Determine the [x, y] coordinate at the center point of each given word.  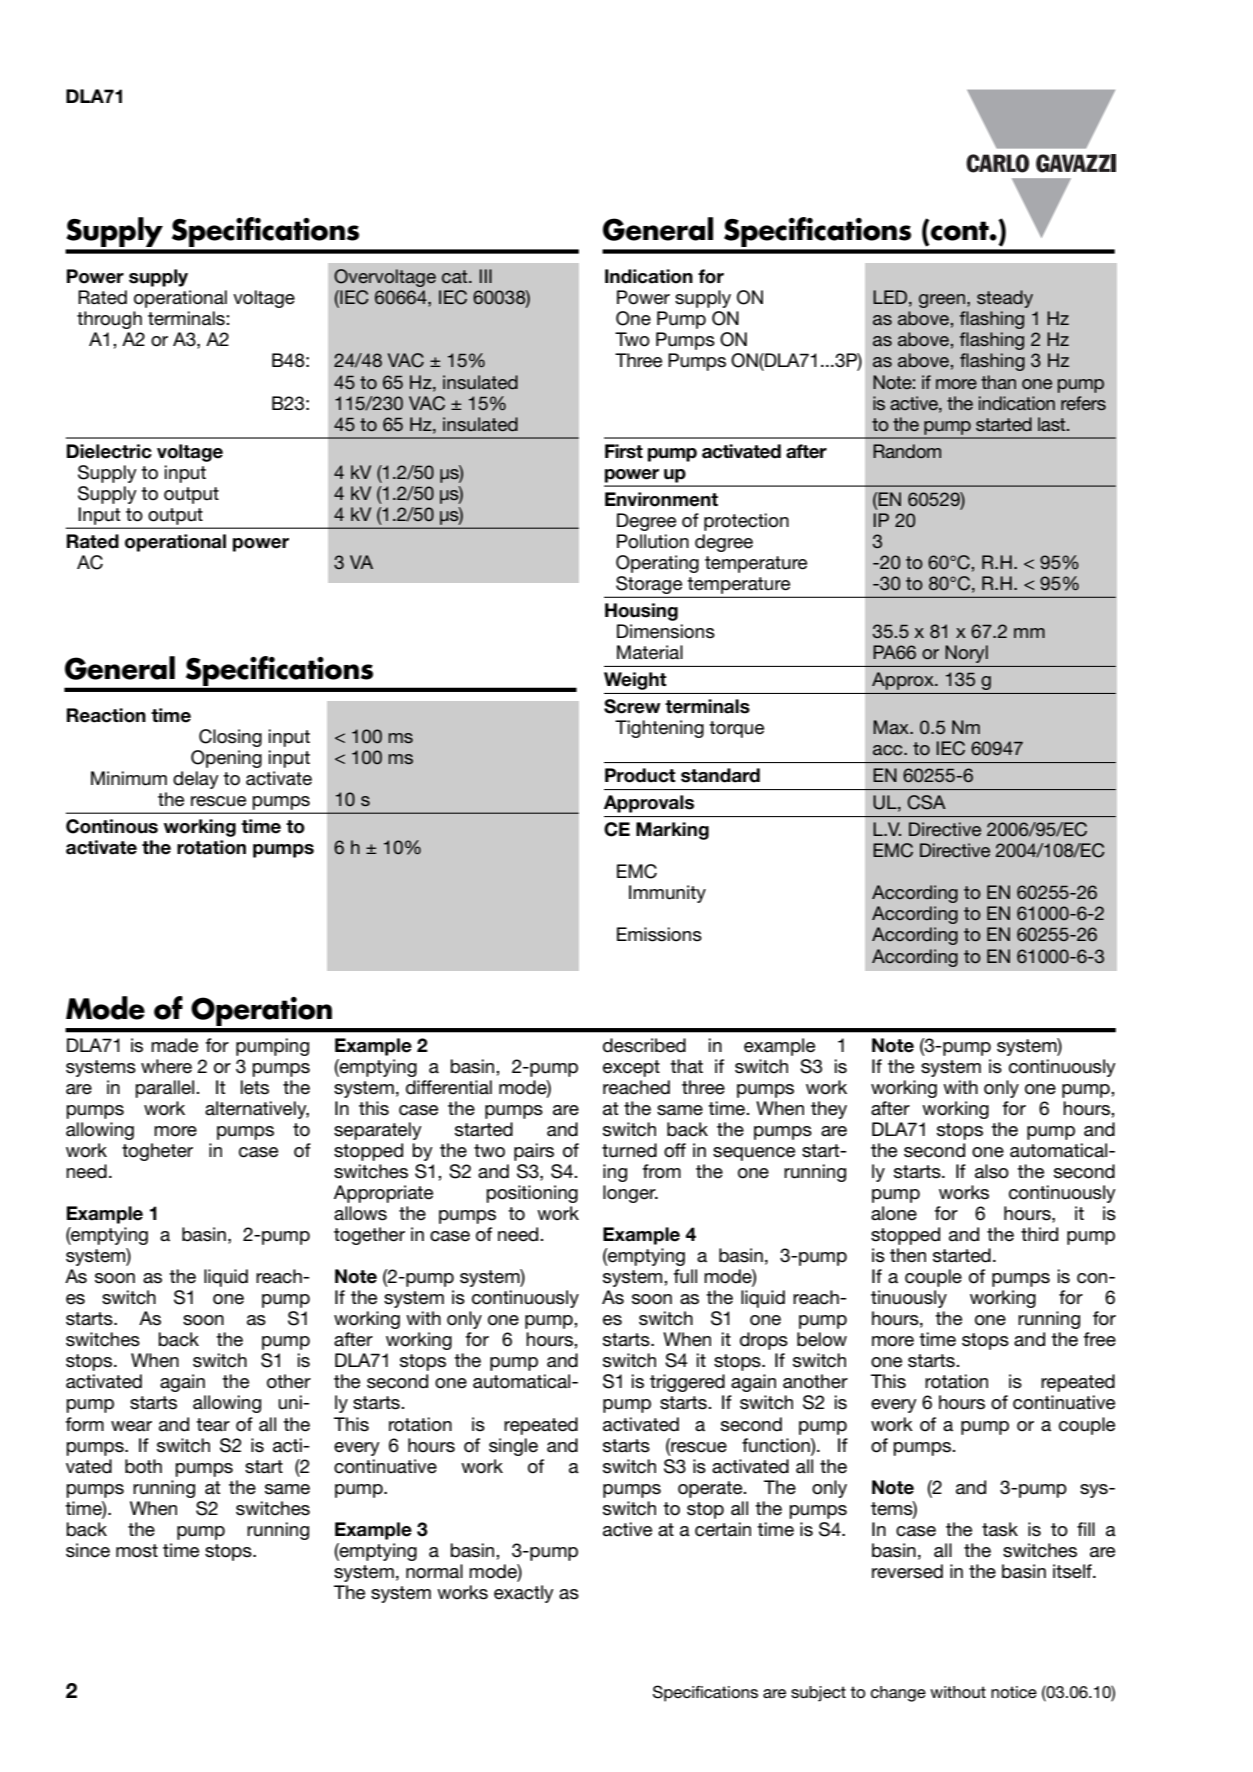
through [109, 320]
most [137, 1551]
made [174, 1045]
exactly [524, 1594]
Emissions [659, 934]
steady [1005, 299]
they [829, 1110]
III [486, 276]
